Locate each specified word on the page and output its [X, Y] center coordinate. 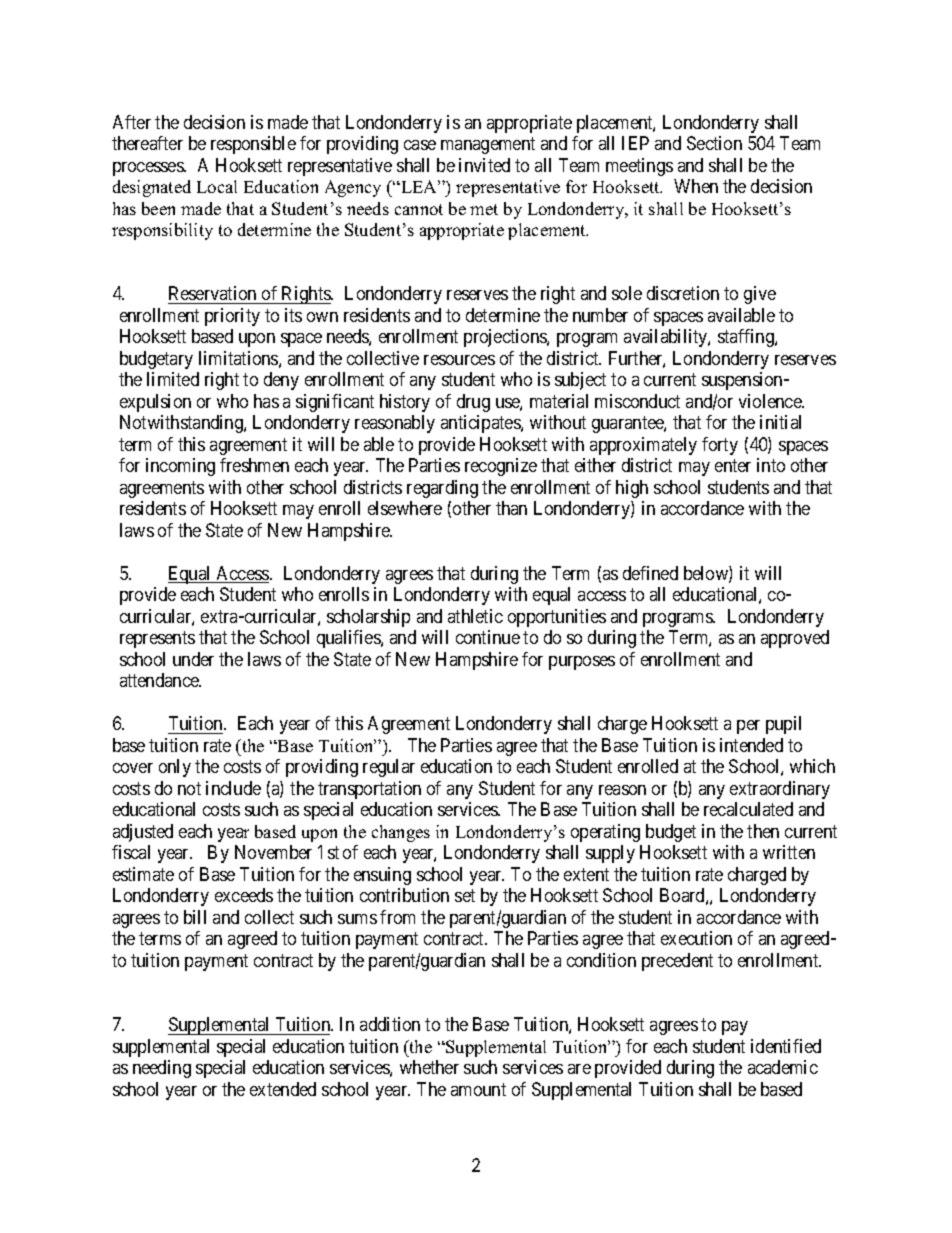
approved [795, 639]
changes [401, 833]
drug [473, 403]
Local [217, 186]
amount [478, 1089]
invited [484, 165]
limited [173, 379]
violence [771, 401]
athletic [475, 616]
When [696, 186]
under [193, 659]
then [763, 831]
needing [162, 1069]
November [273, 852]
